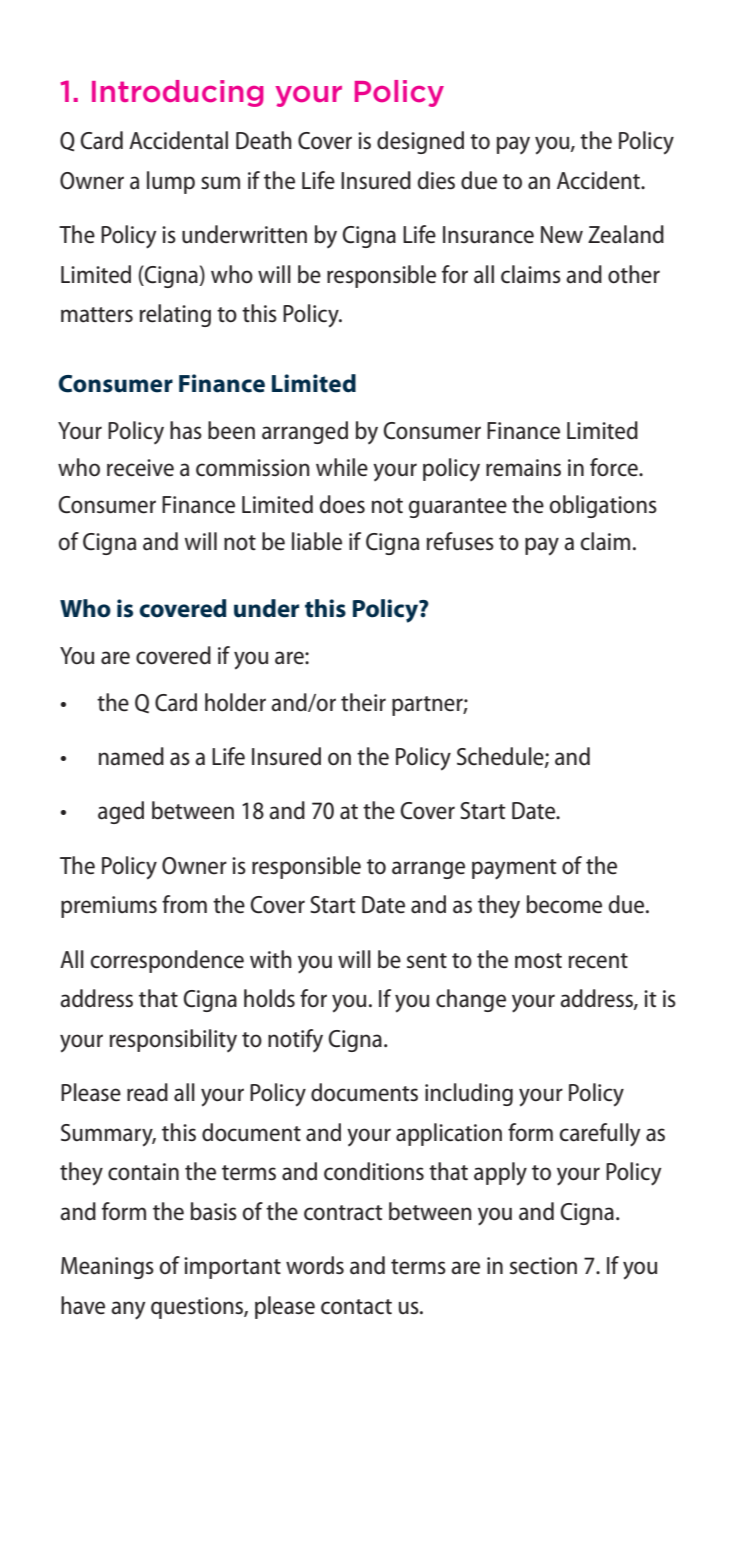 The height and width of the screenshot is (1568, 739). Describe the element at coordinates (231, 430) in the screenshot. I see `been` at that location.
